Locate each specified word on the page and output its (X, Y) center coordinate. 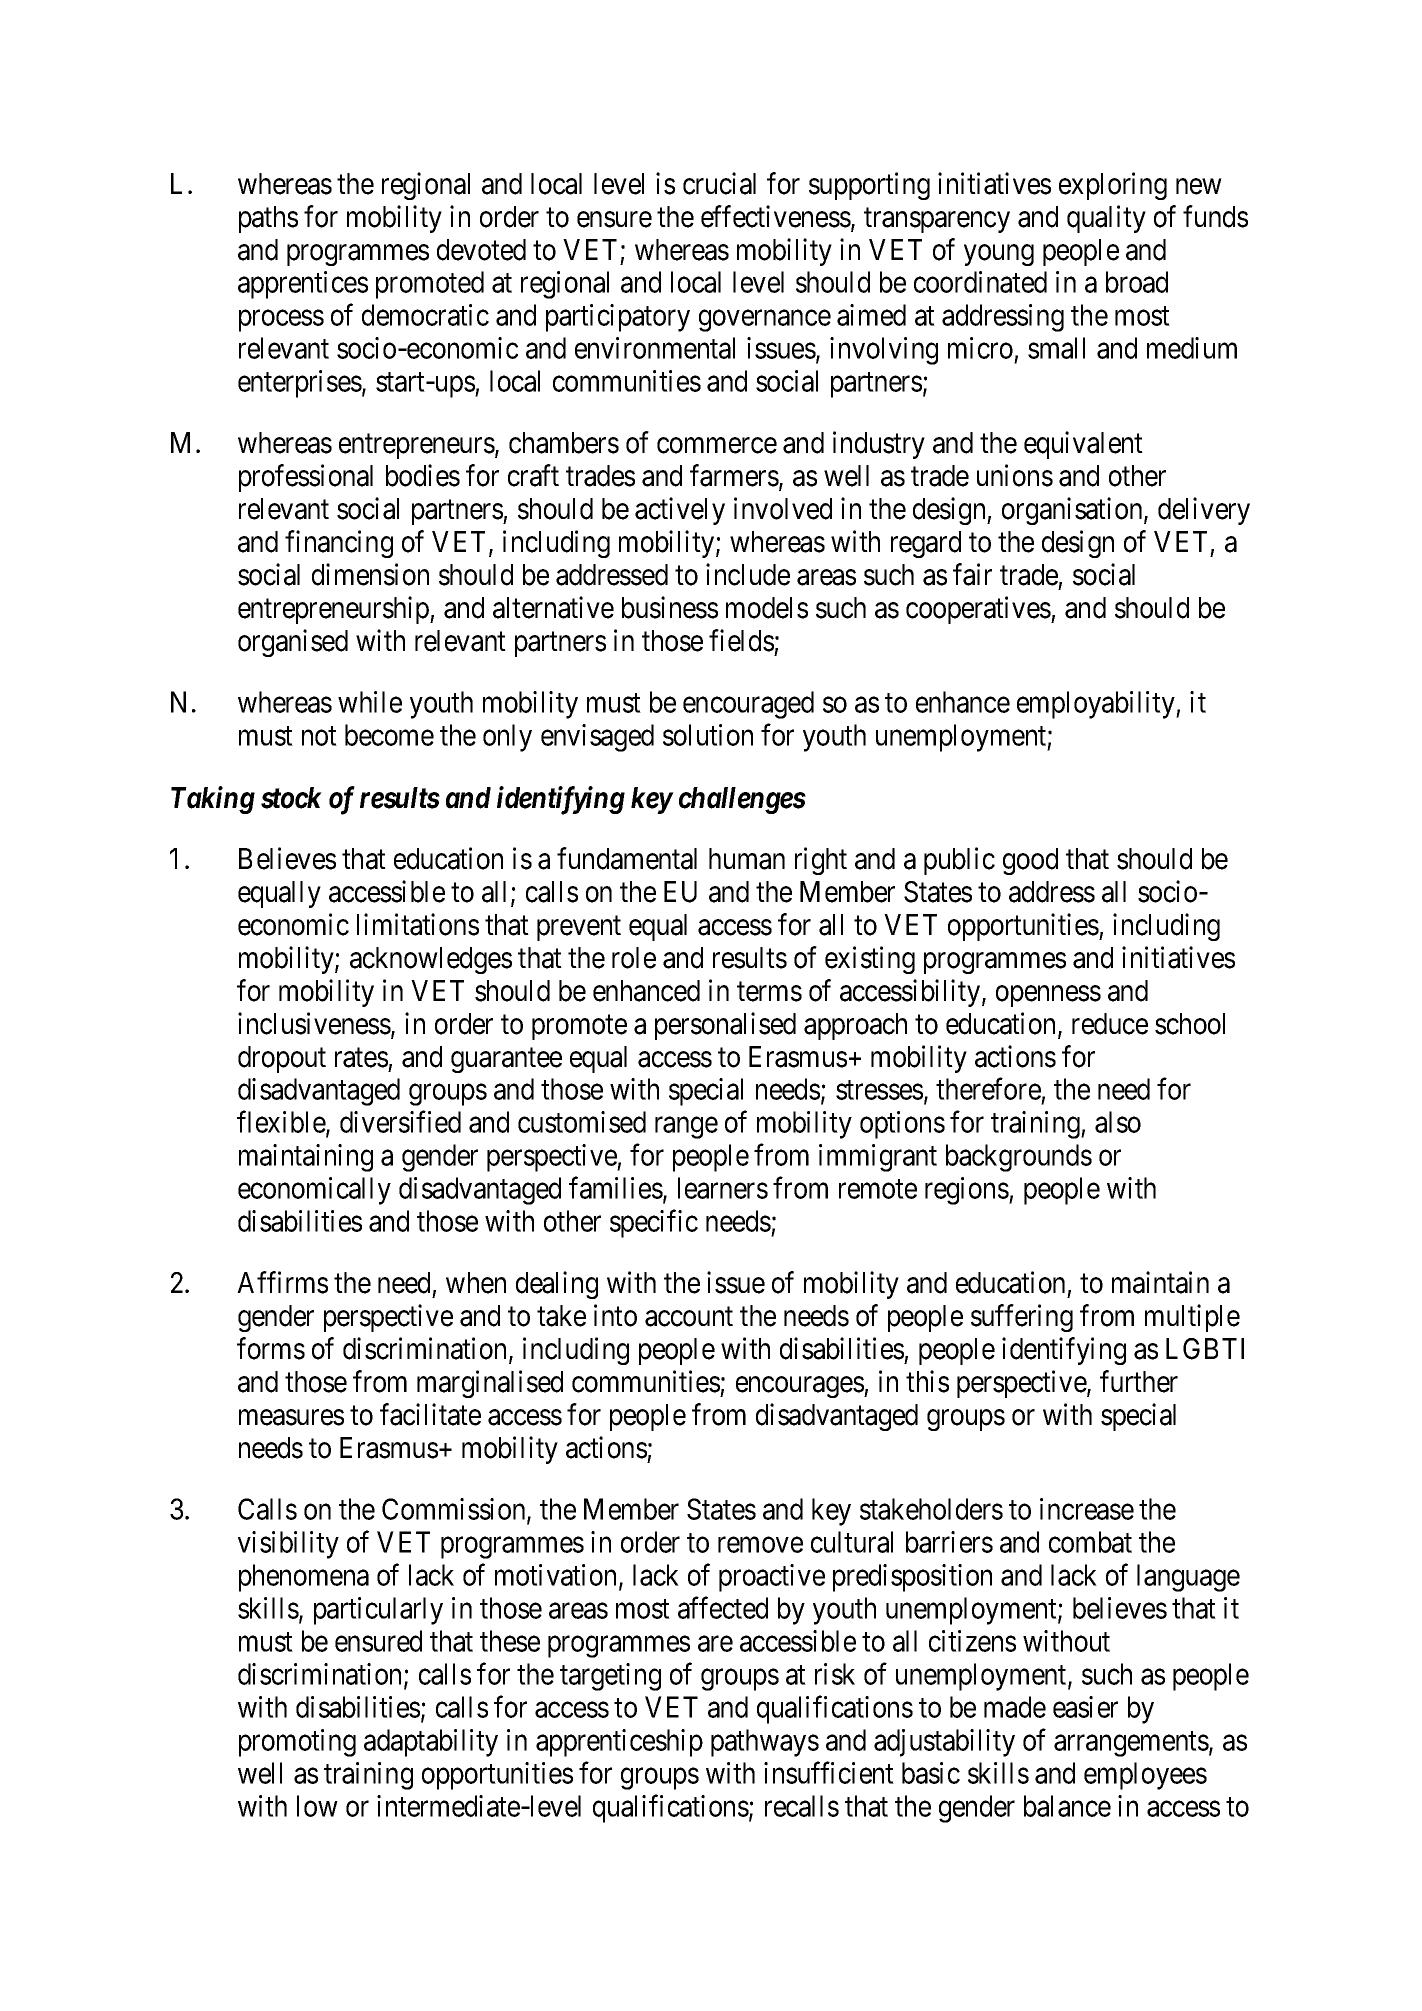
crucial (719, 183)
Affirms (282, 1282)
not (319, 736)
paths (268, 219)
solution (708, 735)
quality (1106, 219)
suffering (1022, 1318)
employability (1097, 705)
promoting (297, 1743)
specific (654, 1224)
